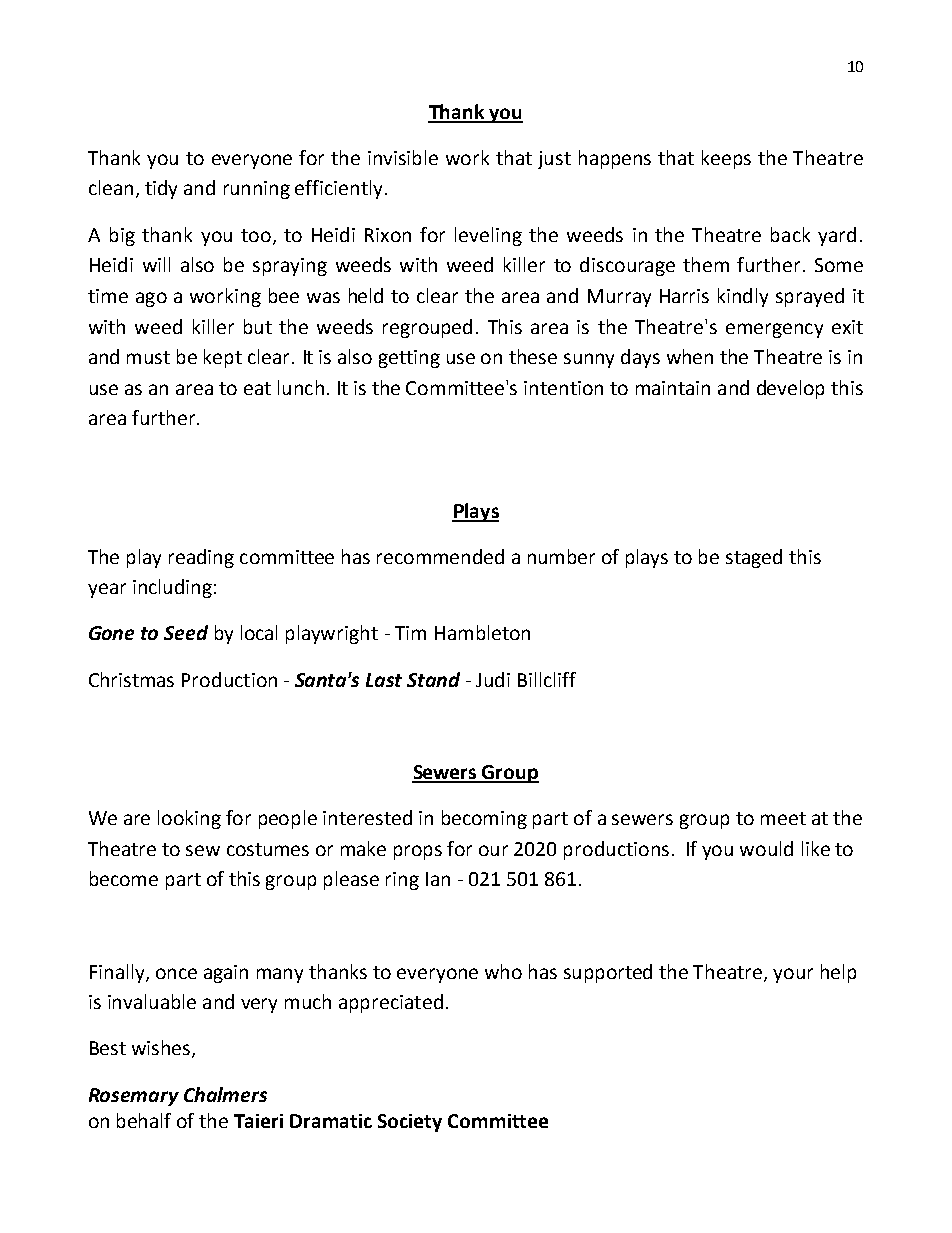  Describe the element at coordinates (484, 819) in the screenshot. I see `becoming` at that location.
